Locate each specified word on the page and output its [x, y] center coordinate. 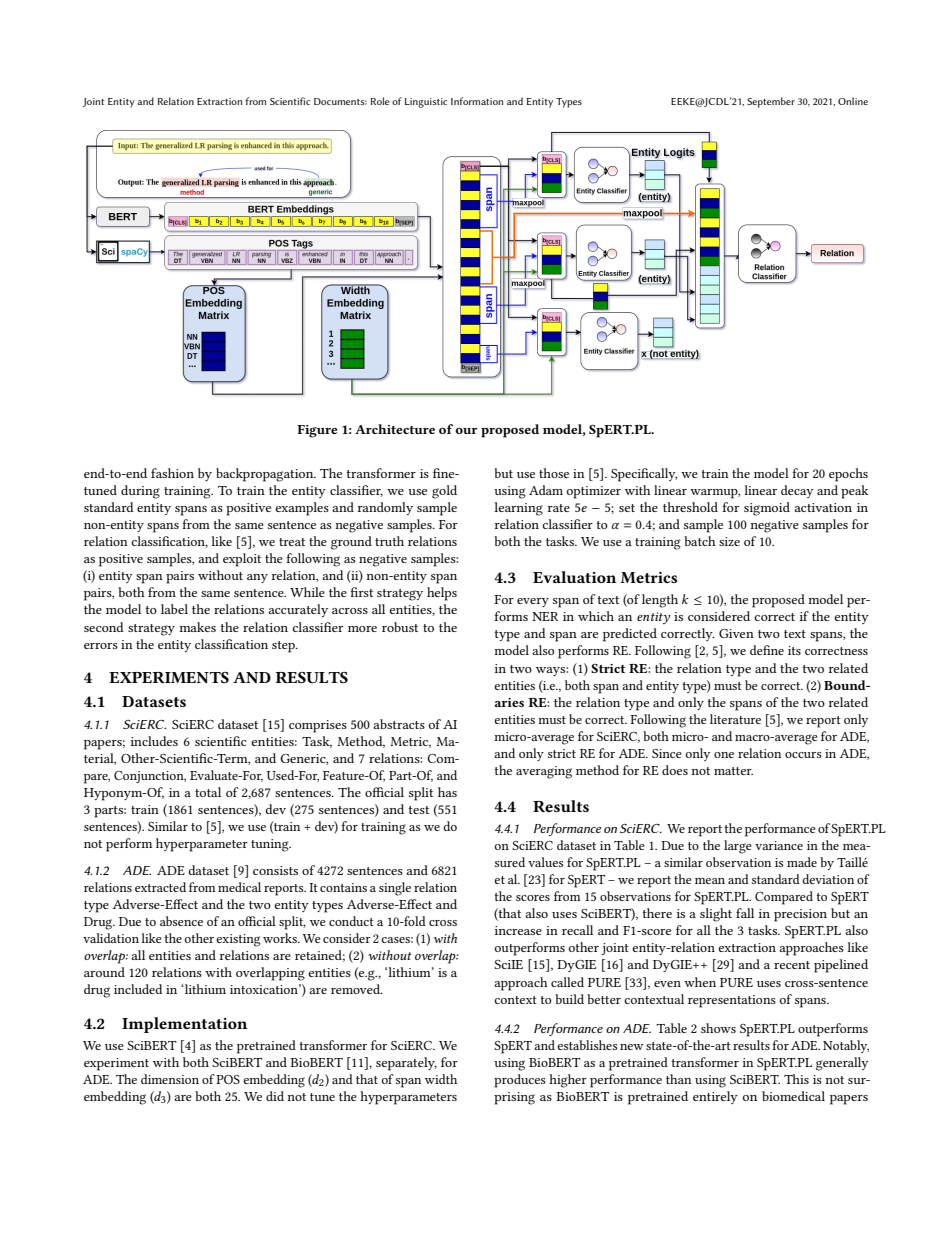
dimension [170, 1079]
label [174, 609]
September [771, 102]
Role [380, 101]
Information [477, 101]
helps [442, 594]
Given [736, 633]
